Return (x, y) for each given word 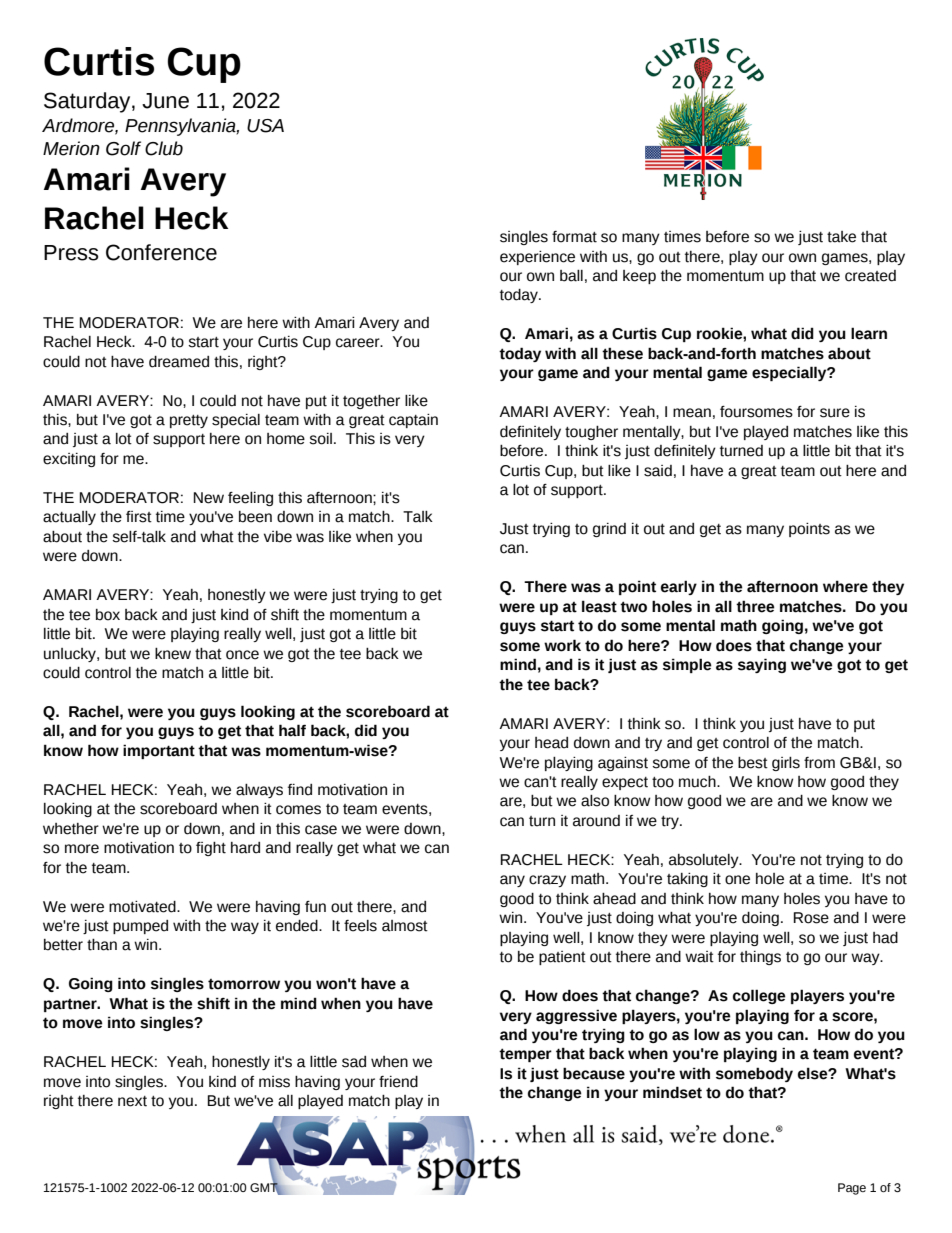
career (359, 343)
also (595, 801)
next (132, 1101)
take (841, 237)
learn (869, 333)
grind (609, 530)
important (159, 751)
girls (786, 764)
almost (405, 926)
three (755, 606)
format (574, 237)
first (139, 517)
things (760, 958)
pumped (140, 927)
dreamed (179, 362)
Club (164, 148)
